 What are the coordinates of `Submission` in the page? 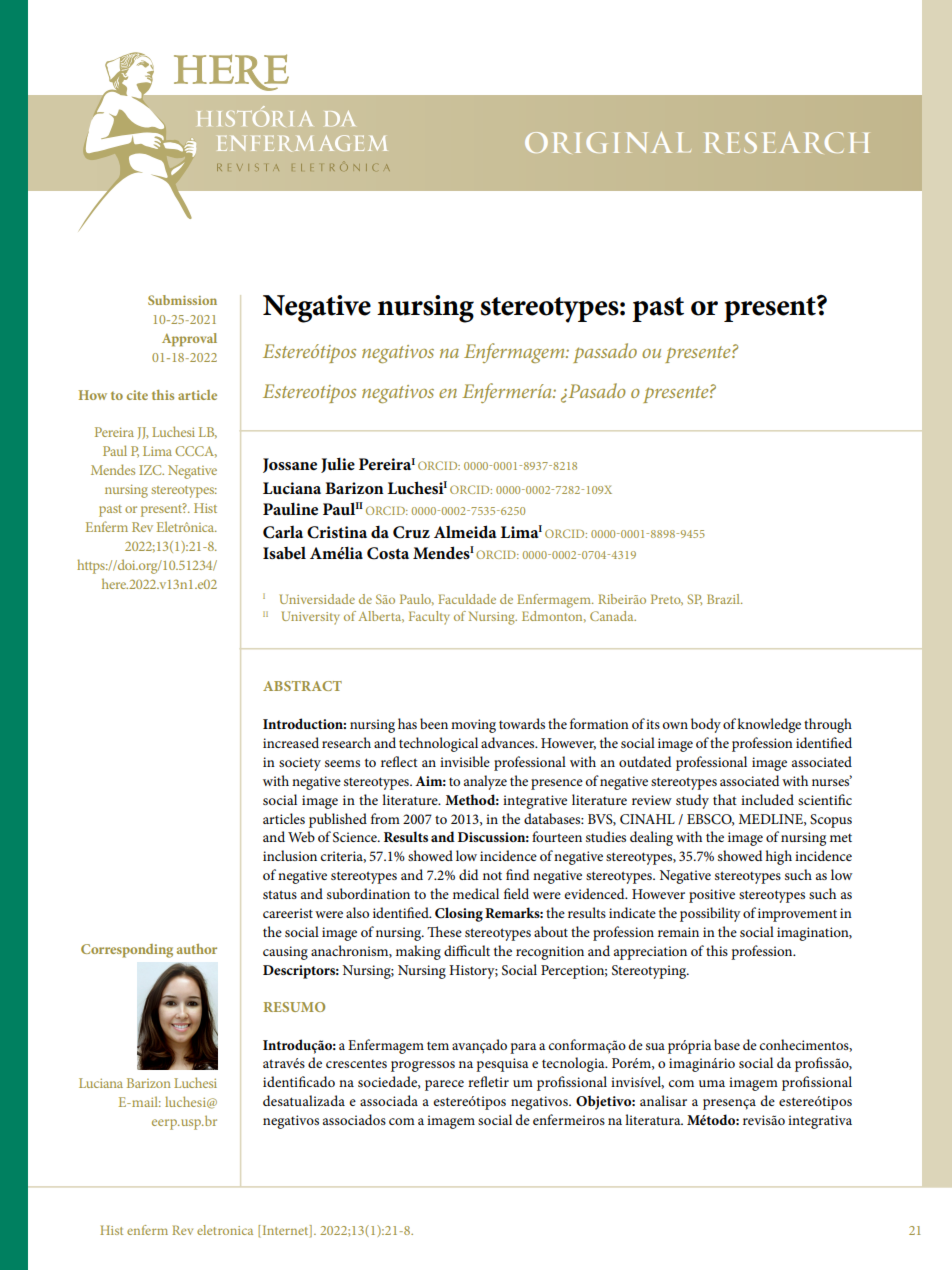 It's located at (182, 300).
